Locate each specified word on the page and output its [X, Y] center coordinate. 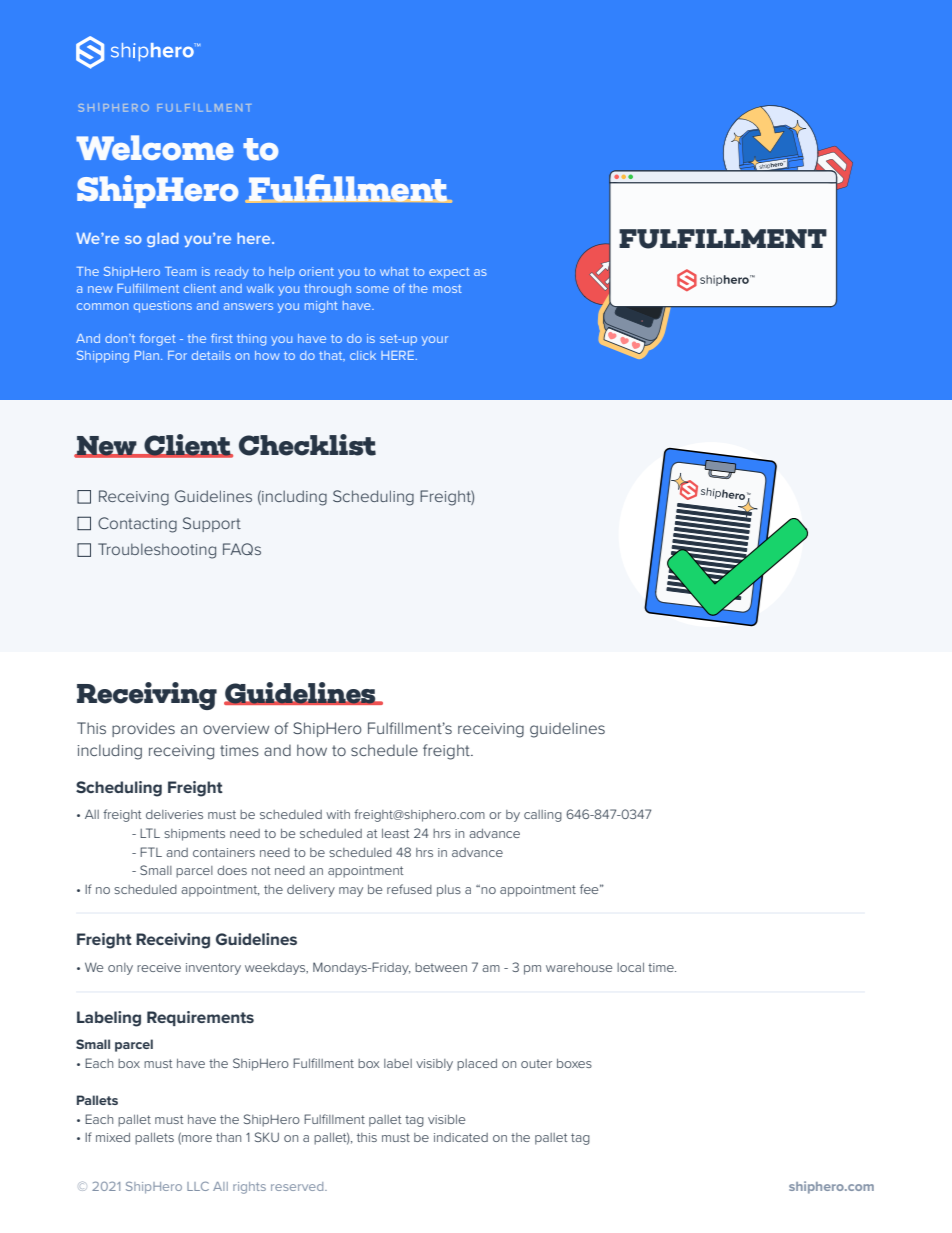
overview [236, 728]
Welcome [155, 148]
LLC [198, 1186]
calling [543, 816]
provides [143, 729]
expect [449, 273]
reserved [298, 1186]
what [394, 271]
